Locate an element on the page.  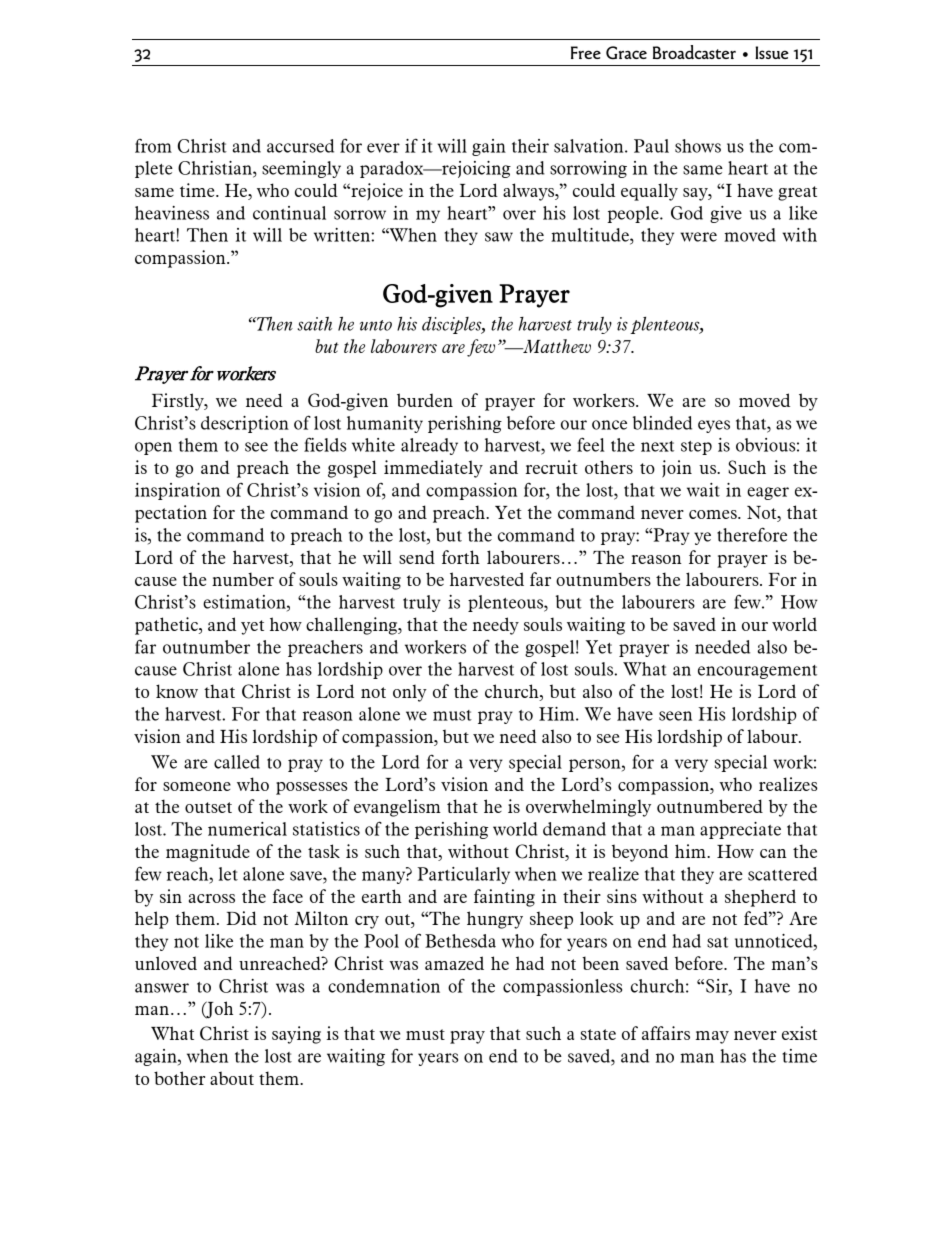
therefore is located at coordinates (752, 534).
